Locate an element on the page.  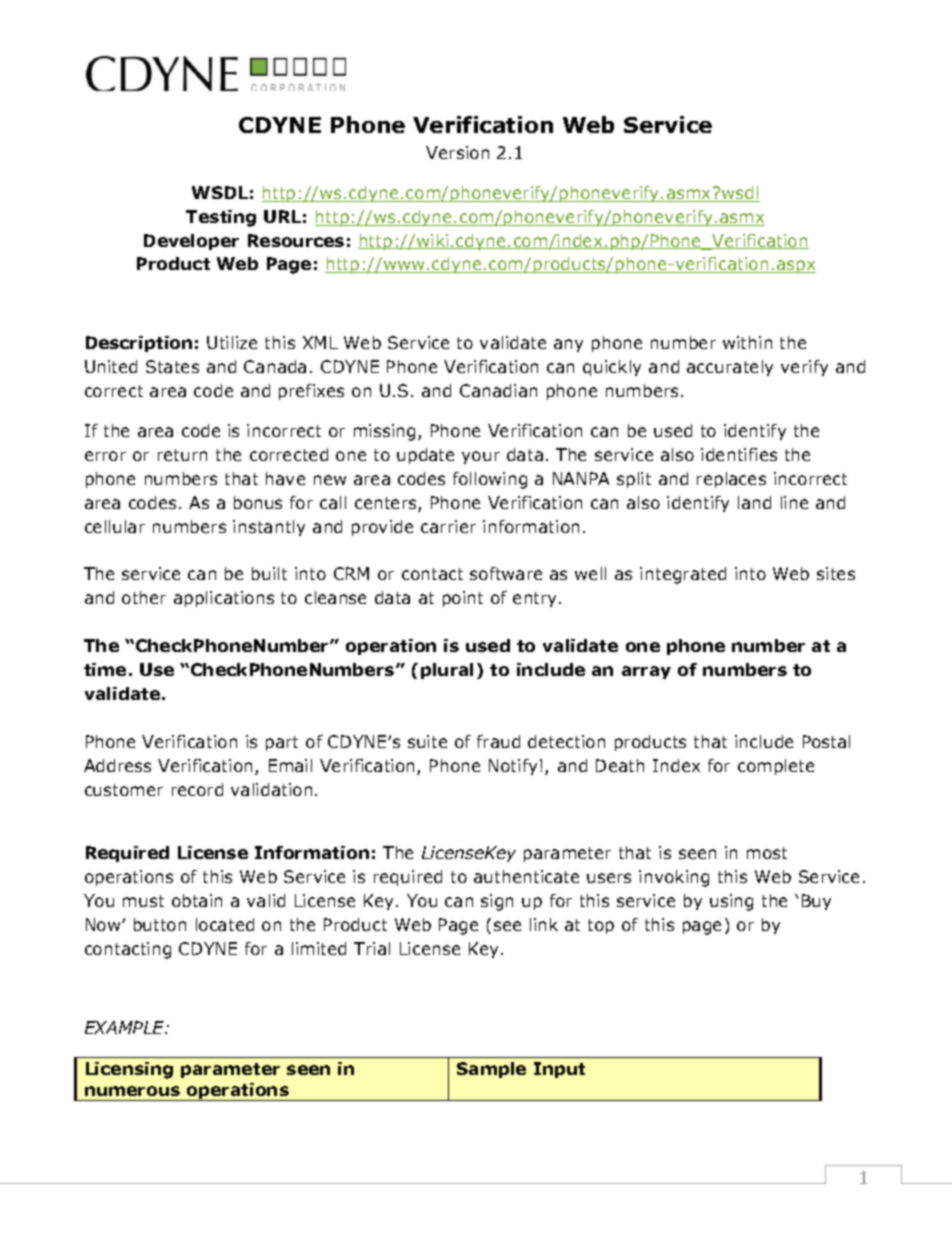
complete is located at coordinates (776, 767).
